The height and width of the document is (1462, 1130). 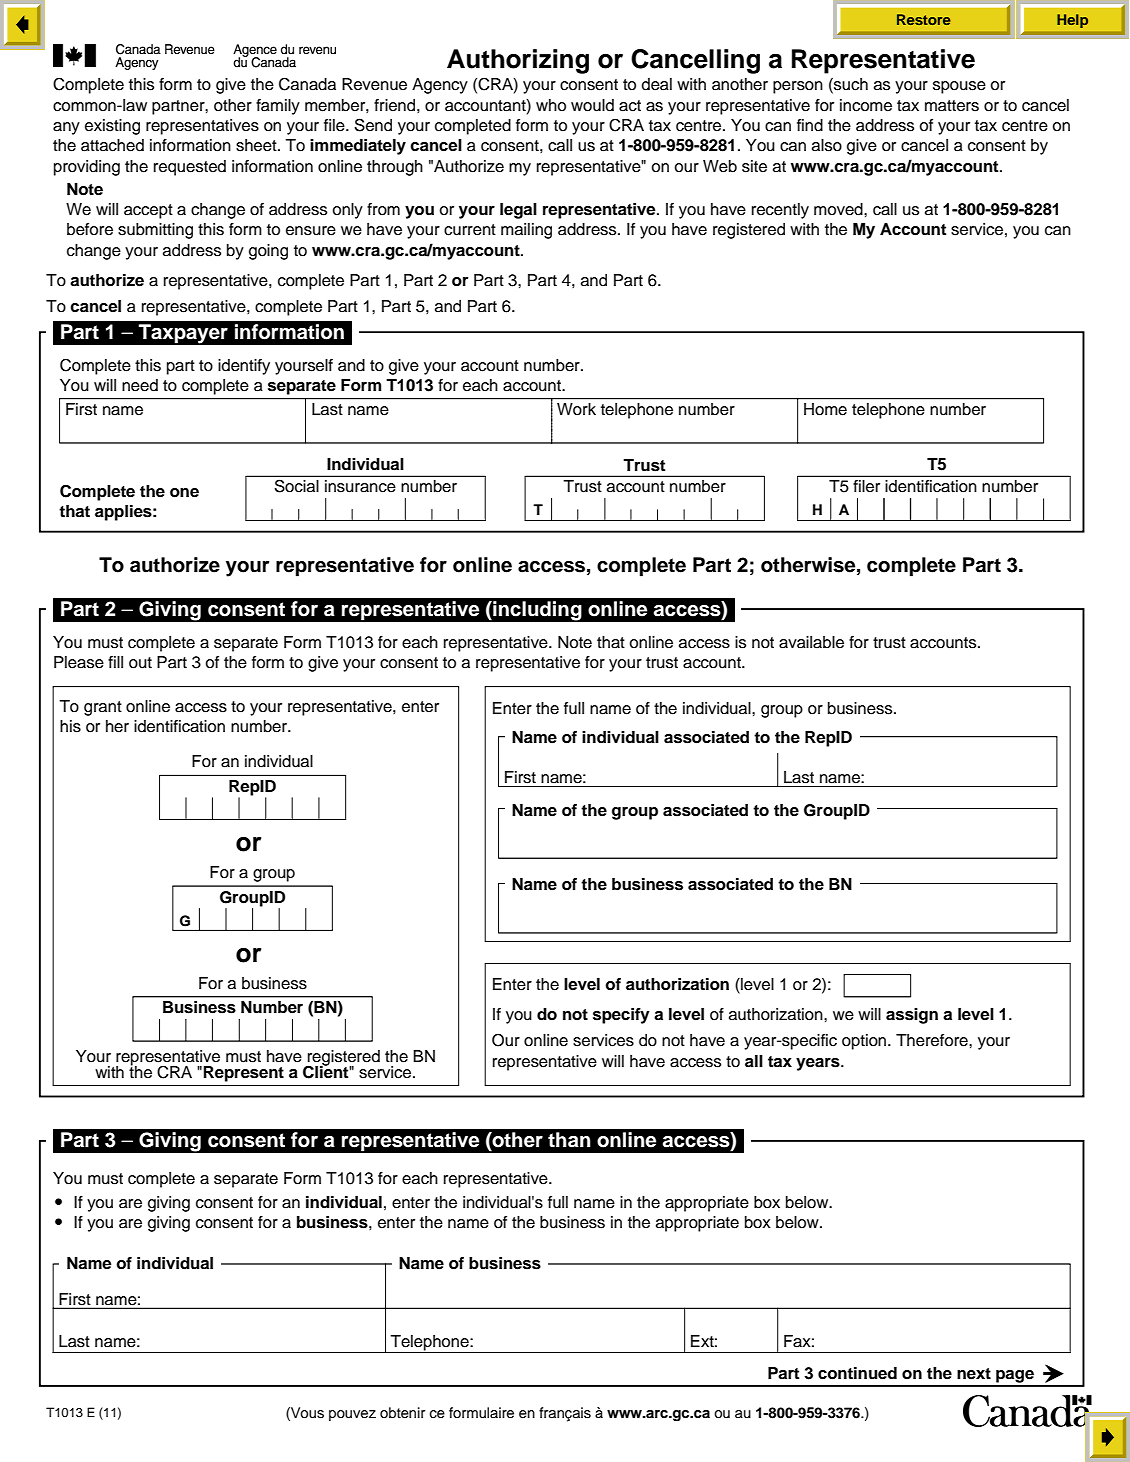 I want to click on who, so click(x=551, y=105).
